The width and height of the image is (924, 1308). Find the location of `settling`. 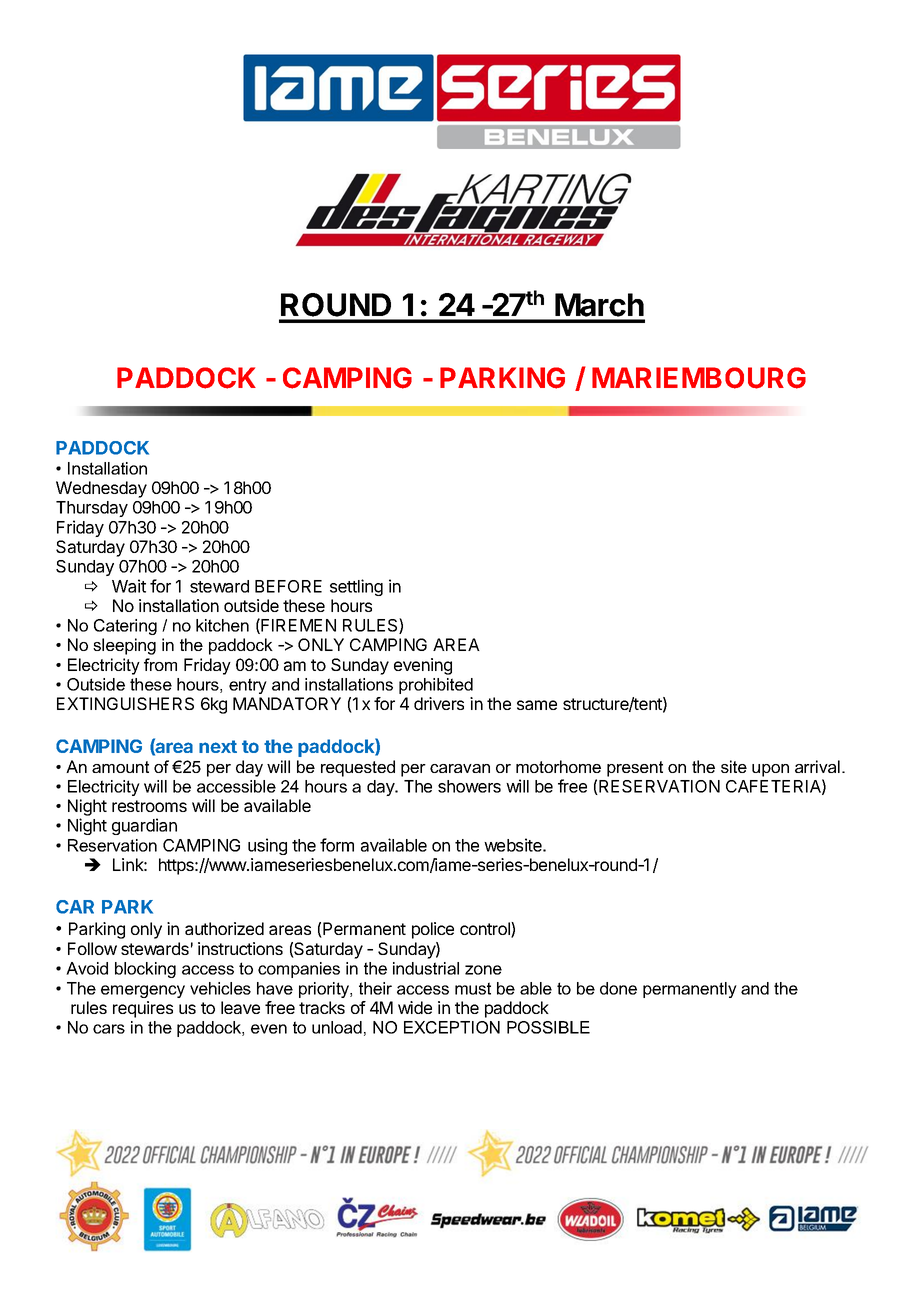

settling is located at coordinates (356, 587).
